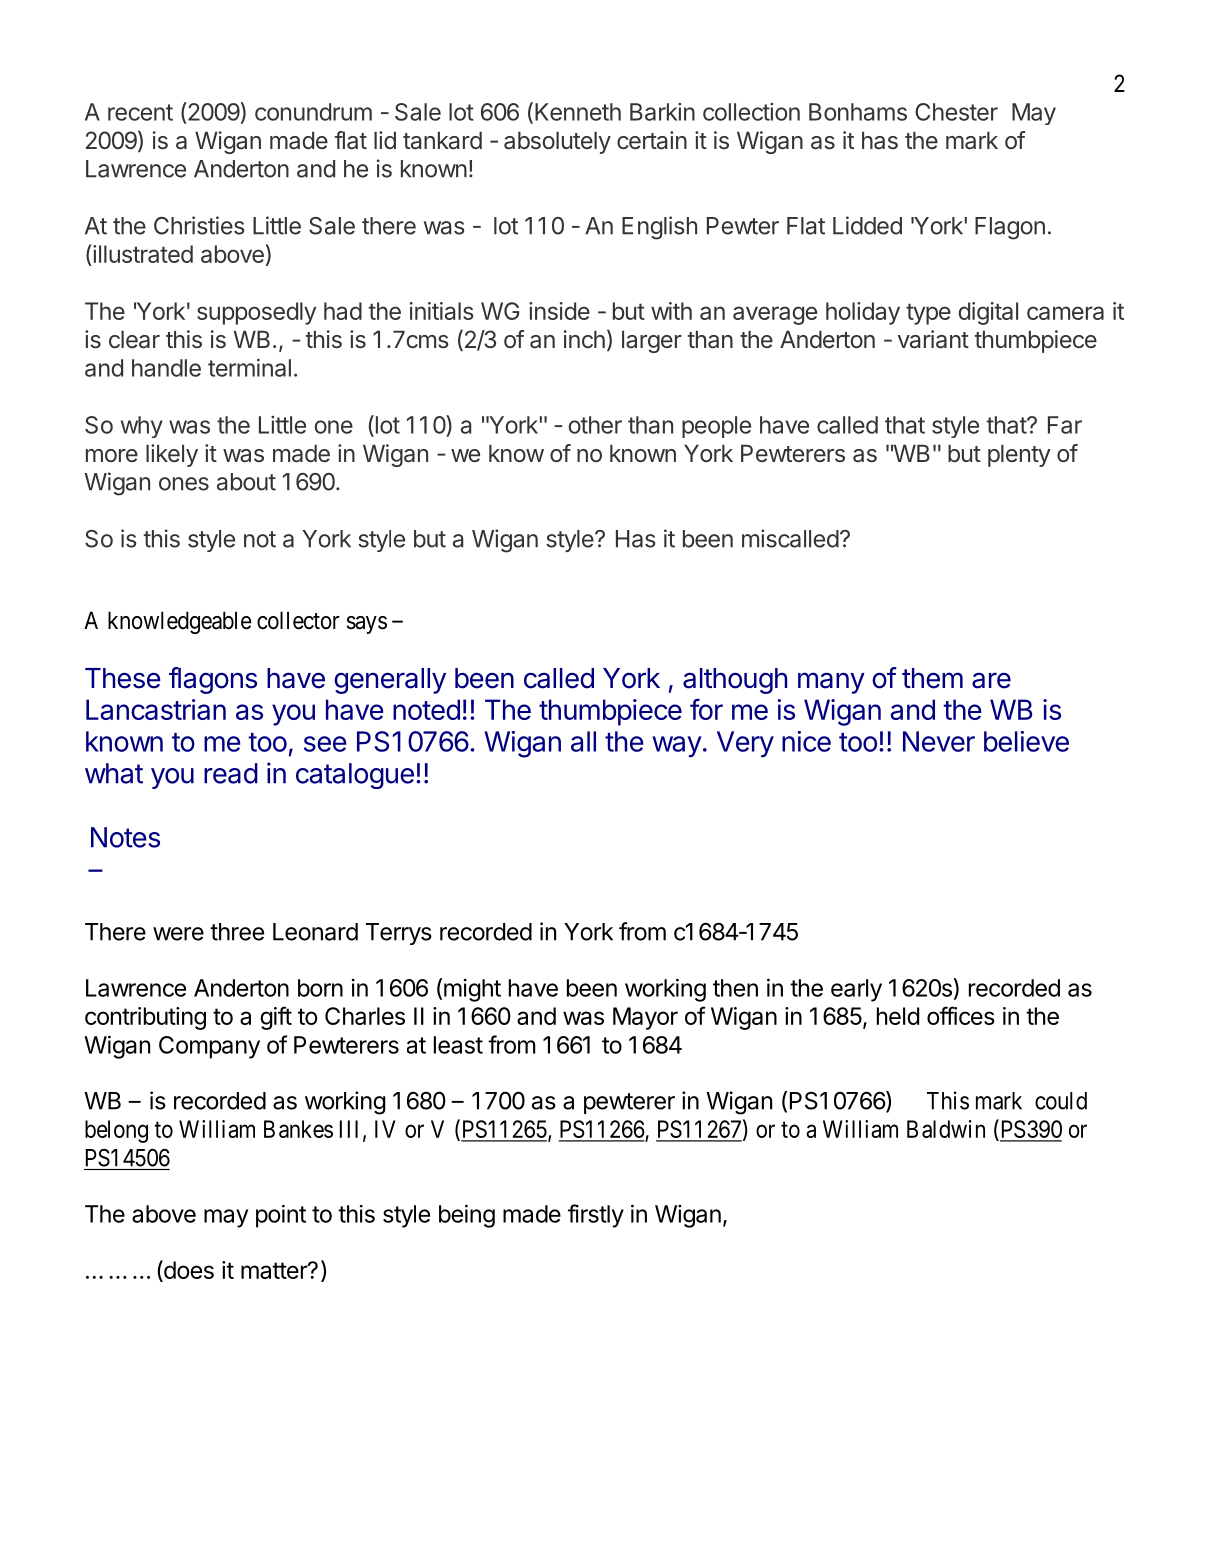 Image resolution: width=1209 pixels, height=1565 pixels. What do you see at coordinates (140, 112) in the screenshot?
I see `recent` at bounding box center [140, 112].
